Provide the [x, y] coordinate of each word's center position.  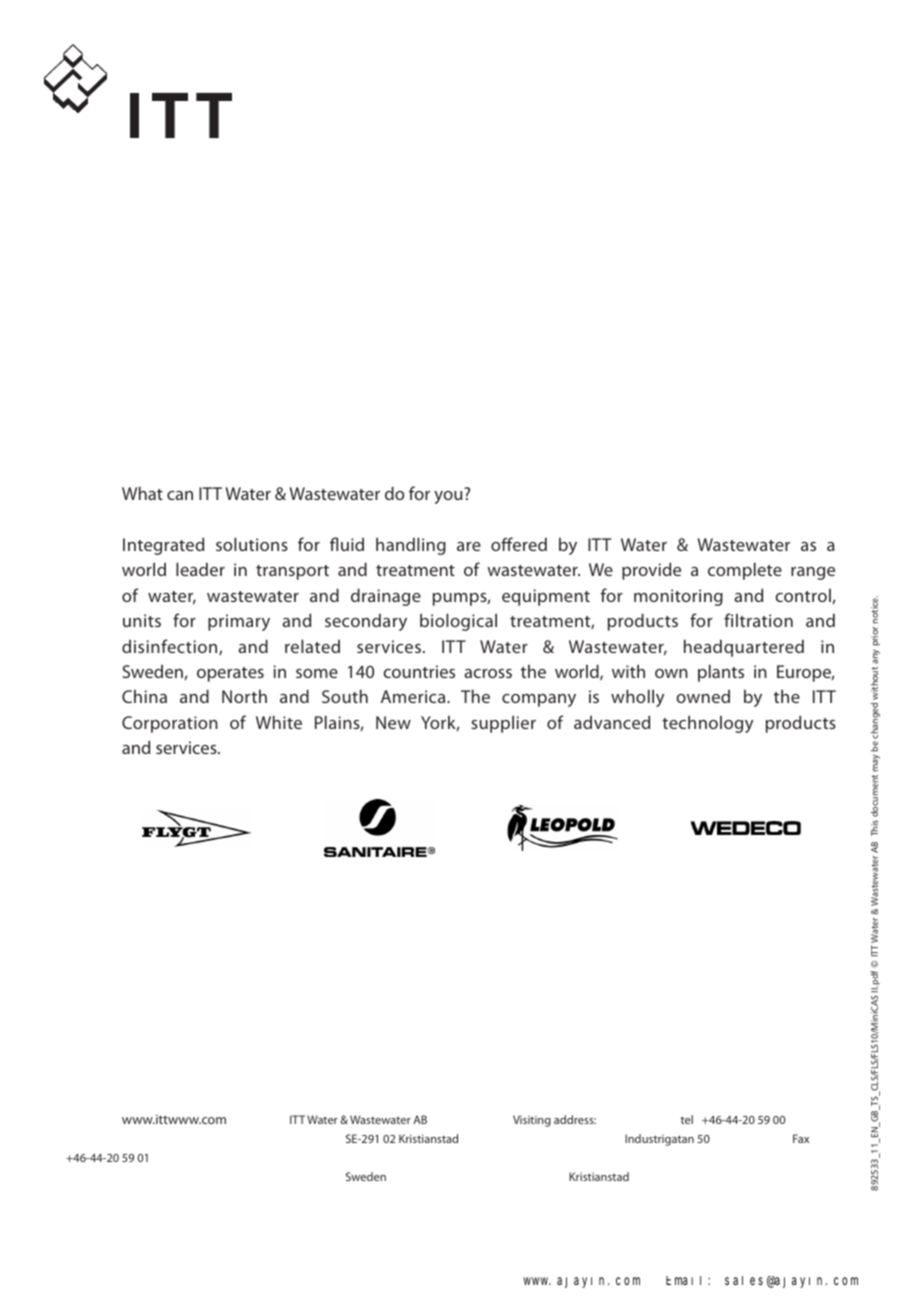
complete [745, 571]
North [244, 696]
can [180, 495]
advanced [612, 722]
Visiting [532, 1121]
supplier [503, 724]
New [393, 722]
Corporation [170, 724]
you [448, 497]
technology [707, 724]
